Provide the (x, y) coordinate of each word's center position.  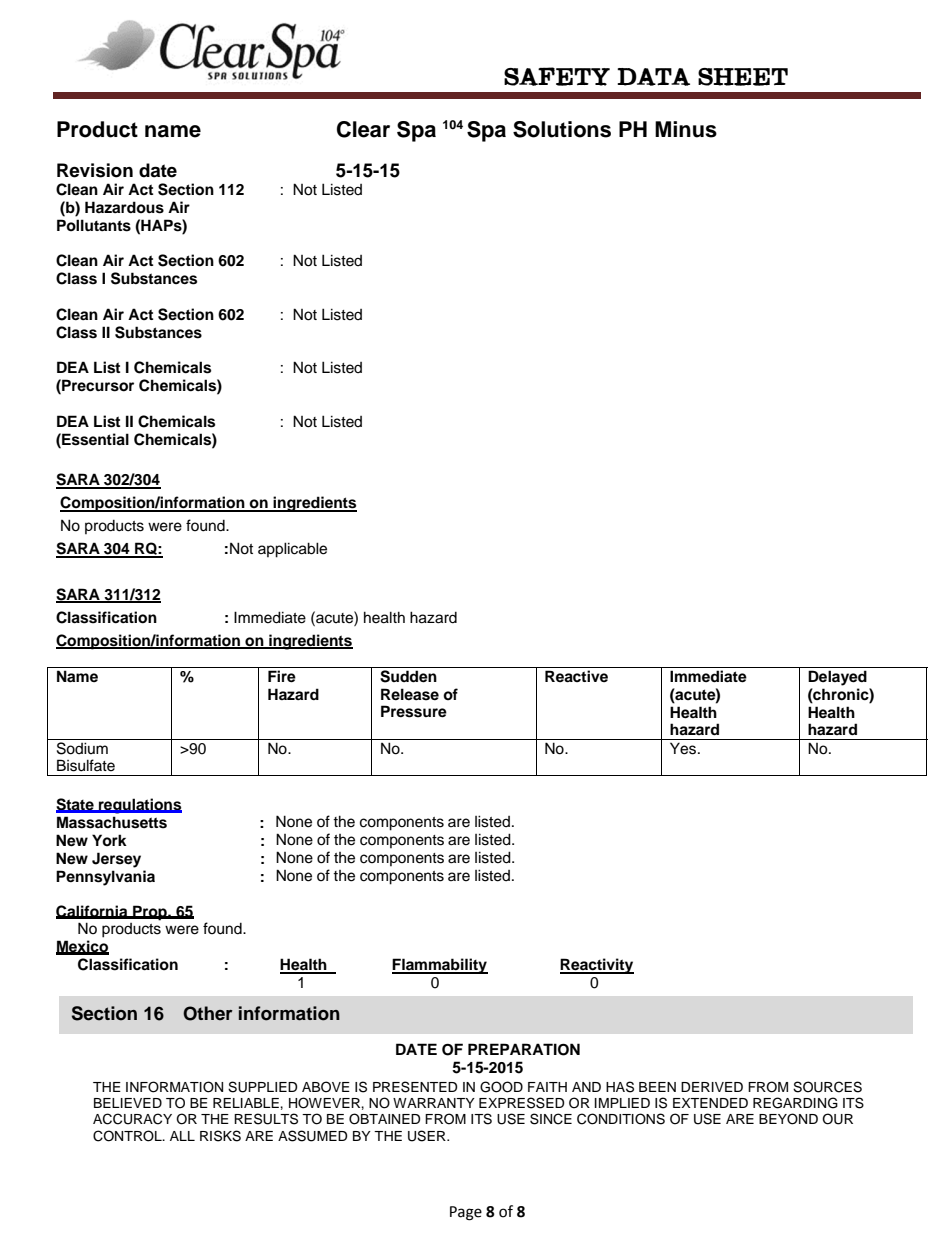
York (109, 840)
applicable (292, 550)
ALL (182, 1136)
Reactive (576, 676)
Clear (363, 129)
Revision (95, 170)
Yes (684, 748)
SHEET (743, 77)
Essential (94, 439)
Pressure (414, 711)
